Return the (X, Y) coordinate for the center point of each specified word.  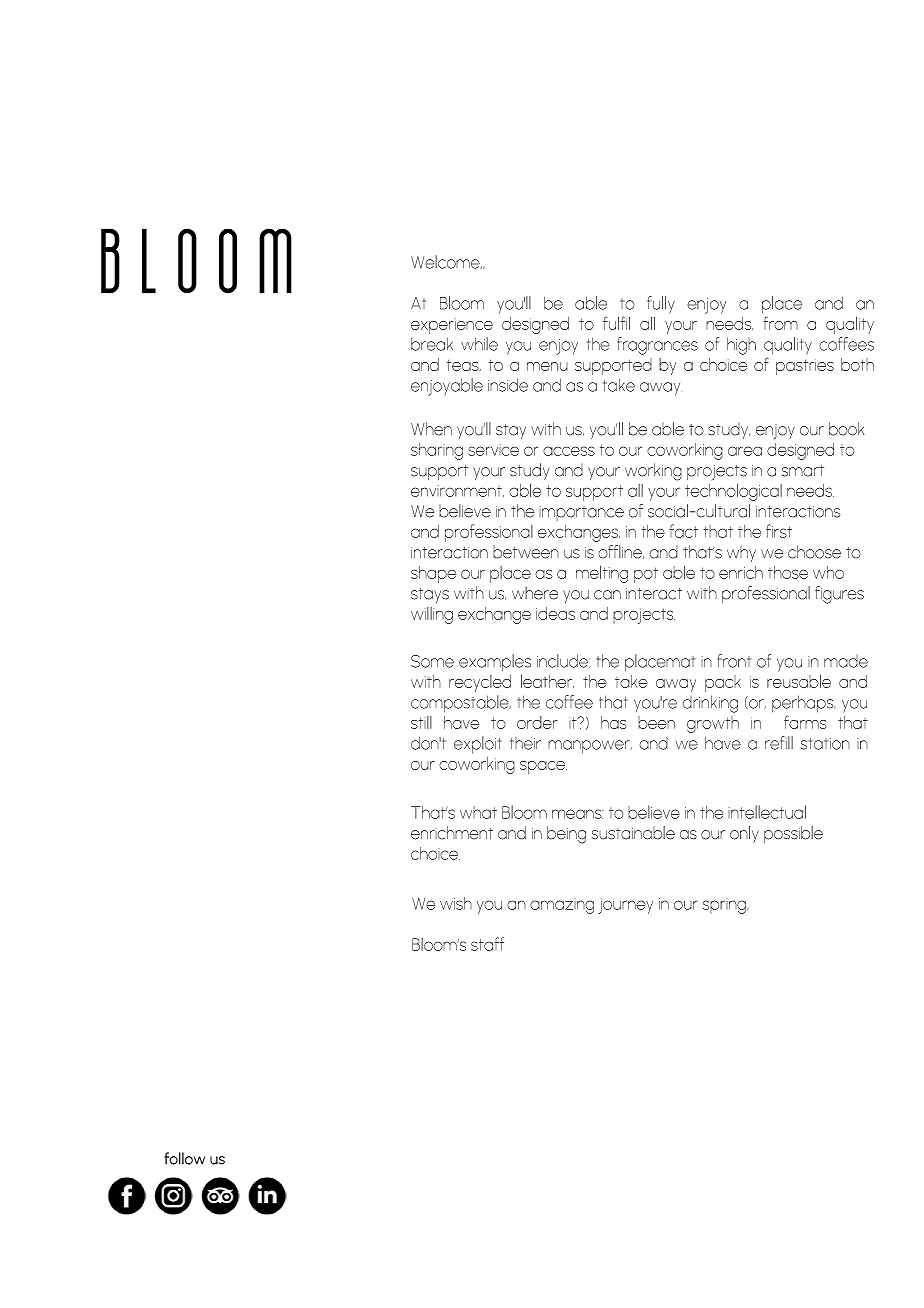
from (780, 323)
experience (452, 326)
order (537, 722)
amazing (562, 906)
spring (725, 906)
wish (456, 903)
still (421, 722)
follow (184, 1158)
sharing (437, 451)
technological (733, 492)
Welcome (446, 262)
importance (581, 513)
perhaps (804, 704)
